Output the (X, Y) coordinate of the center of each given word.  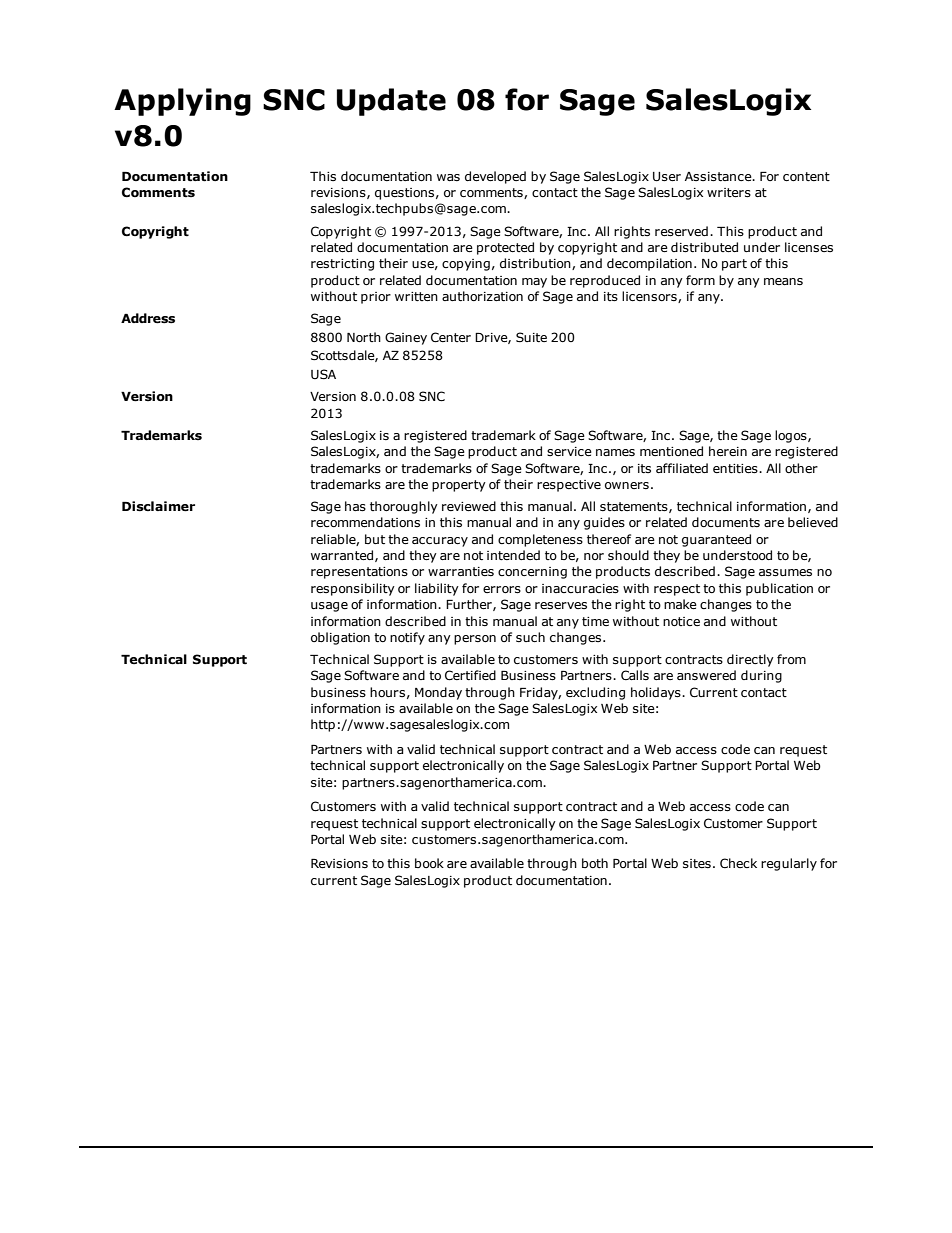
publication (779, 589)
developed (495, 177)
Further (470, 605)
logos (792, 436)
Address (148, 318)
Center (451, 337)
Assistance (719, 176)
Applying (182, 102)
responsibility (353, 589)
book (429, 863)
